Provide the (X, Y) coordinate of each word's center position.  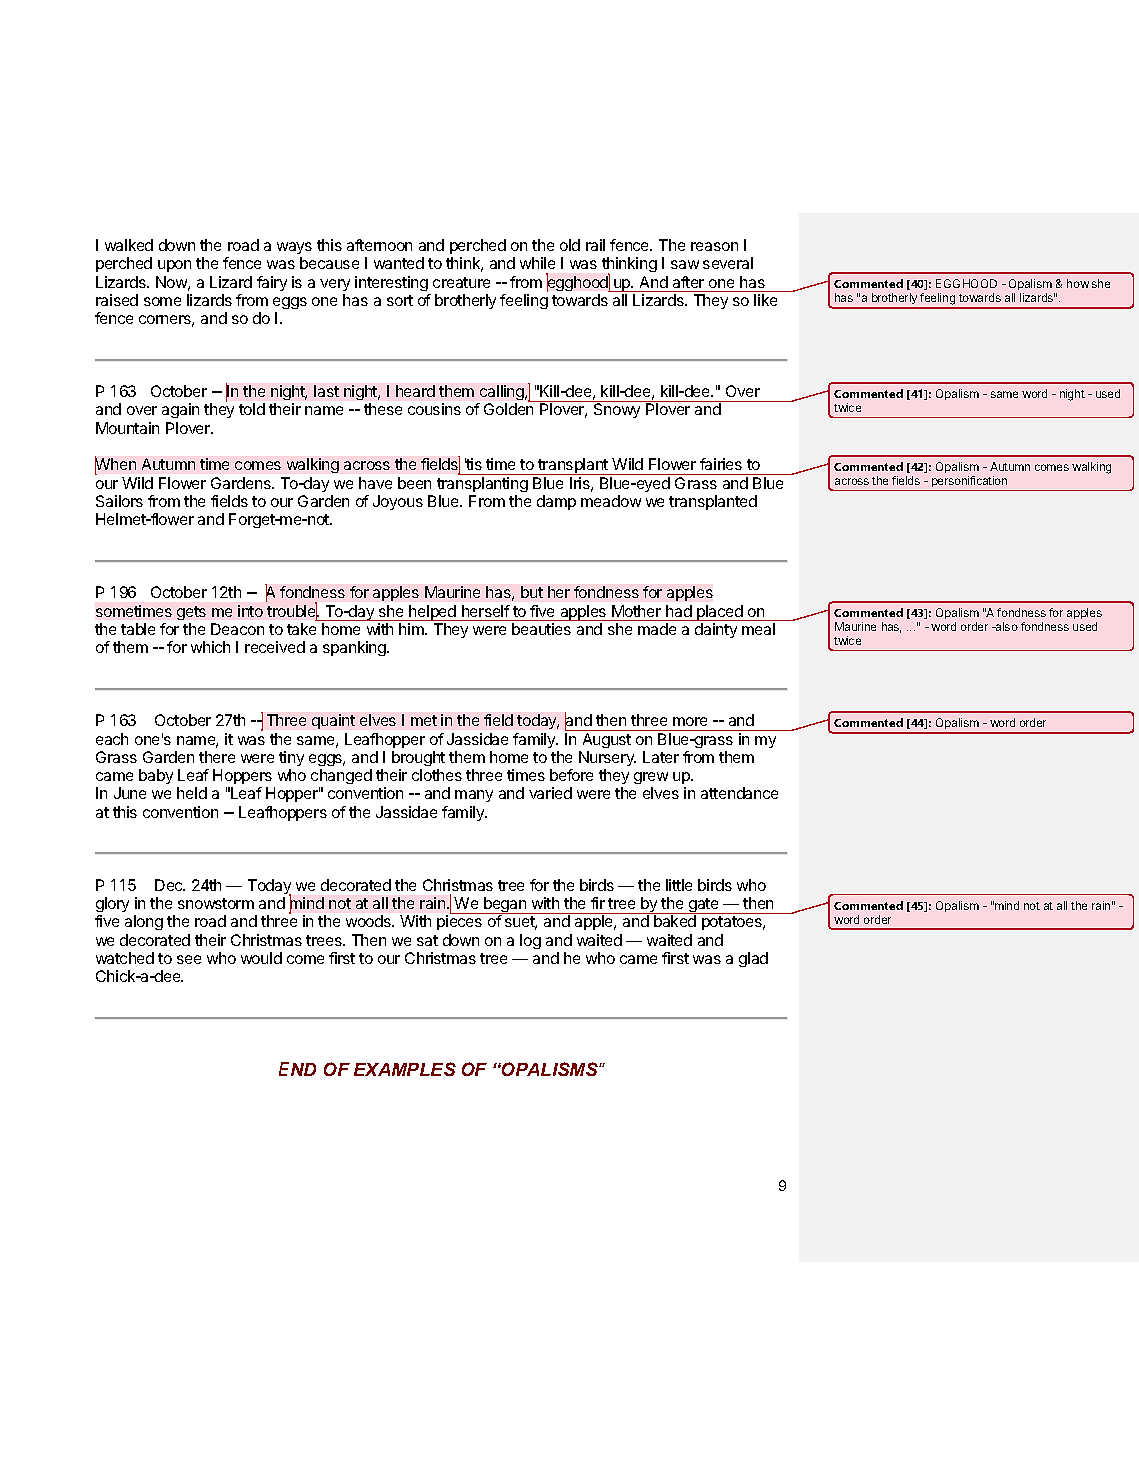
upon (174, 266)
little (679, 885)
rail (595, 245)
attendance (739, 793)
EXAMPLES (405, 1069)
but (532, 592)
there (217, 757)
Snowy (617, 410)
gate (703, 906)
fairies (721, 464)
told (252, 409)
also (1006, 626)
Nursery (607, 758)
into (250, 611)
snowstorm (216, 903)
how (1078, 283)
